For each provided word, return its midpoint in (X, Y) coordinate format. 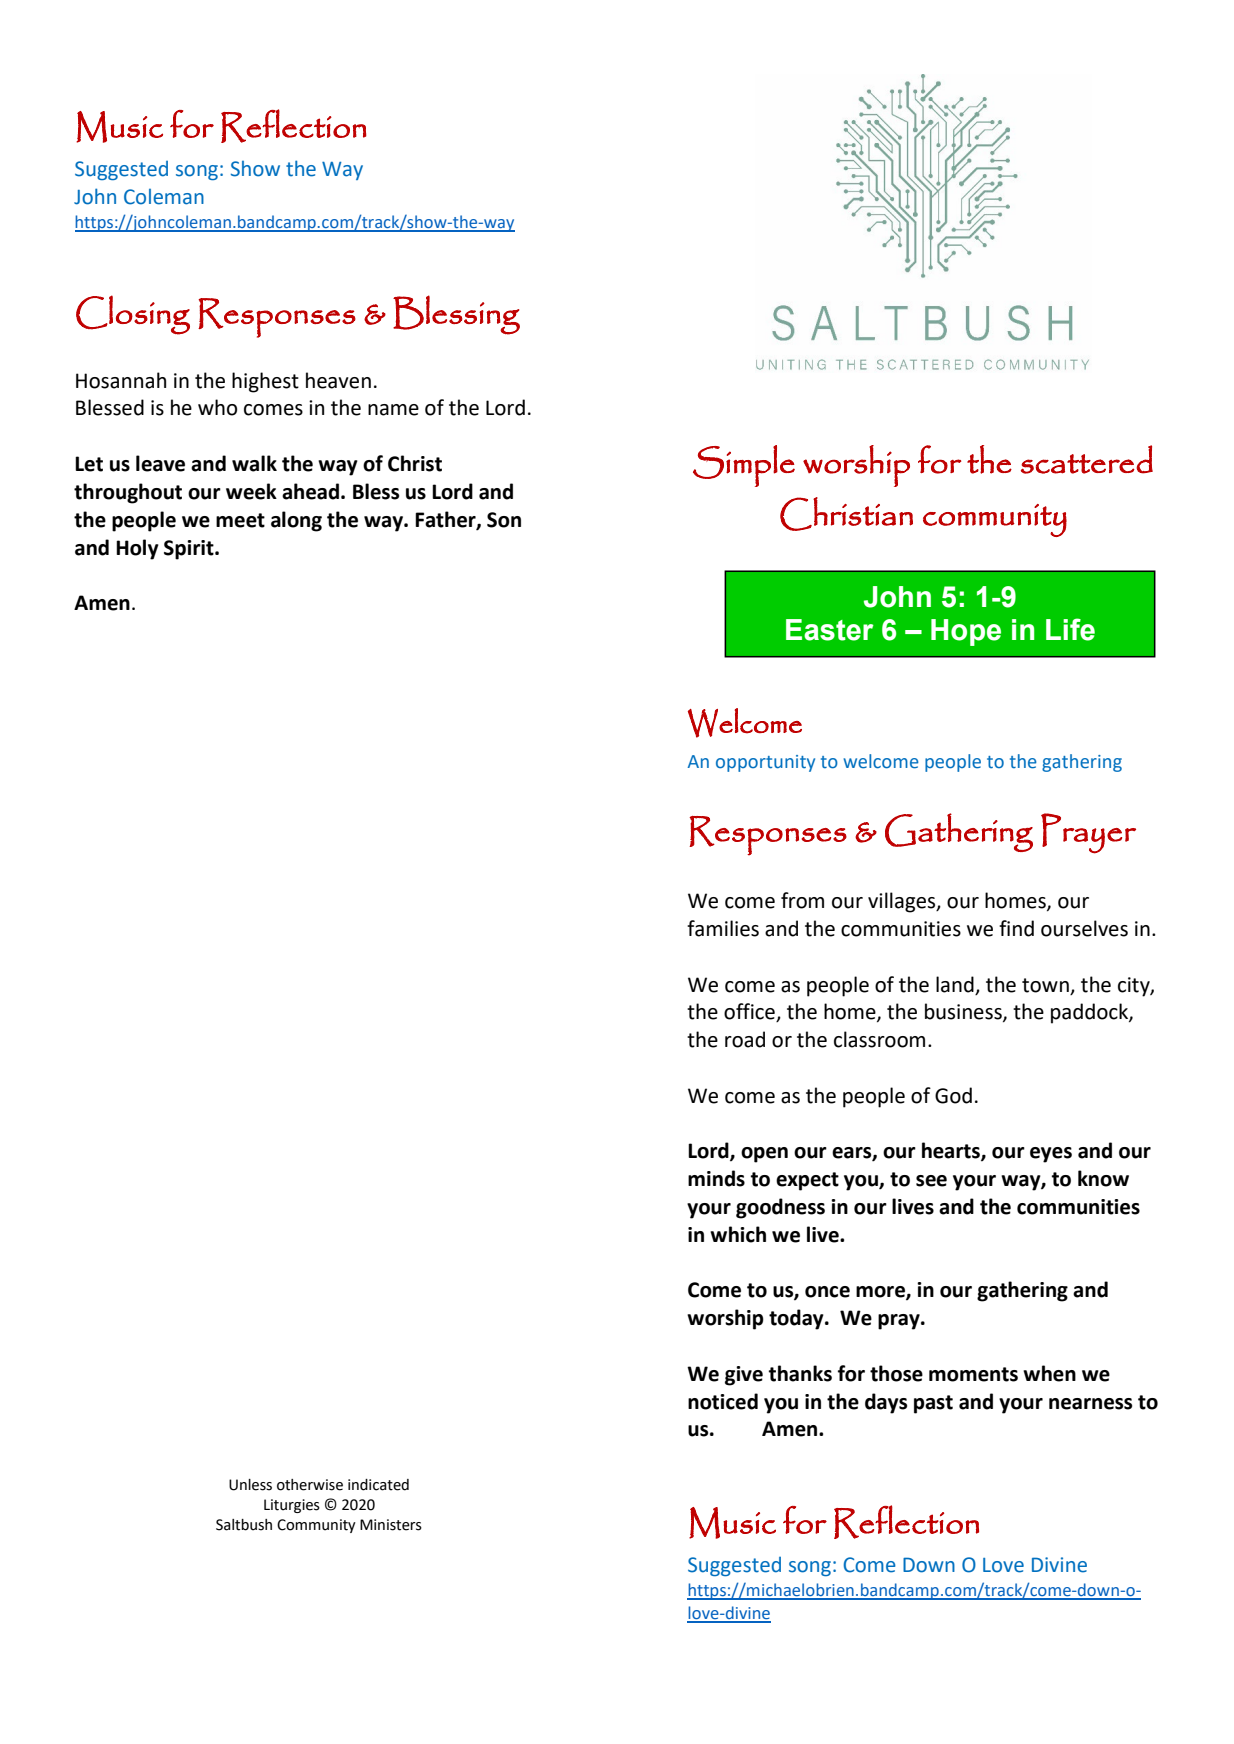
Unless (250, 1485)
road (745, 1039)
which (738, 1234)
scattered (1087, 459)
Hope (966, 632)
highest (265, 382)
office (750, 1012)
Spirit (190, 550)
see (931, 1181)
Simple (744, 466)
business (964, 1012)
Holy (137, 549)
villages (903, 902)
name (393, 410)
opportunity (765, 763)
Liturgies (292, 1506)
